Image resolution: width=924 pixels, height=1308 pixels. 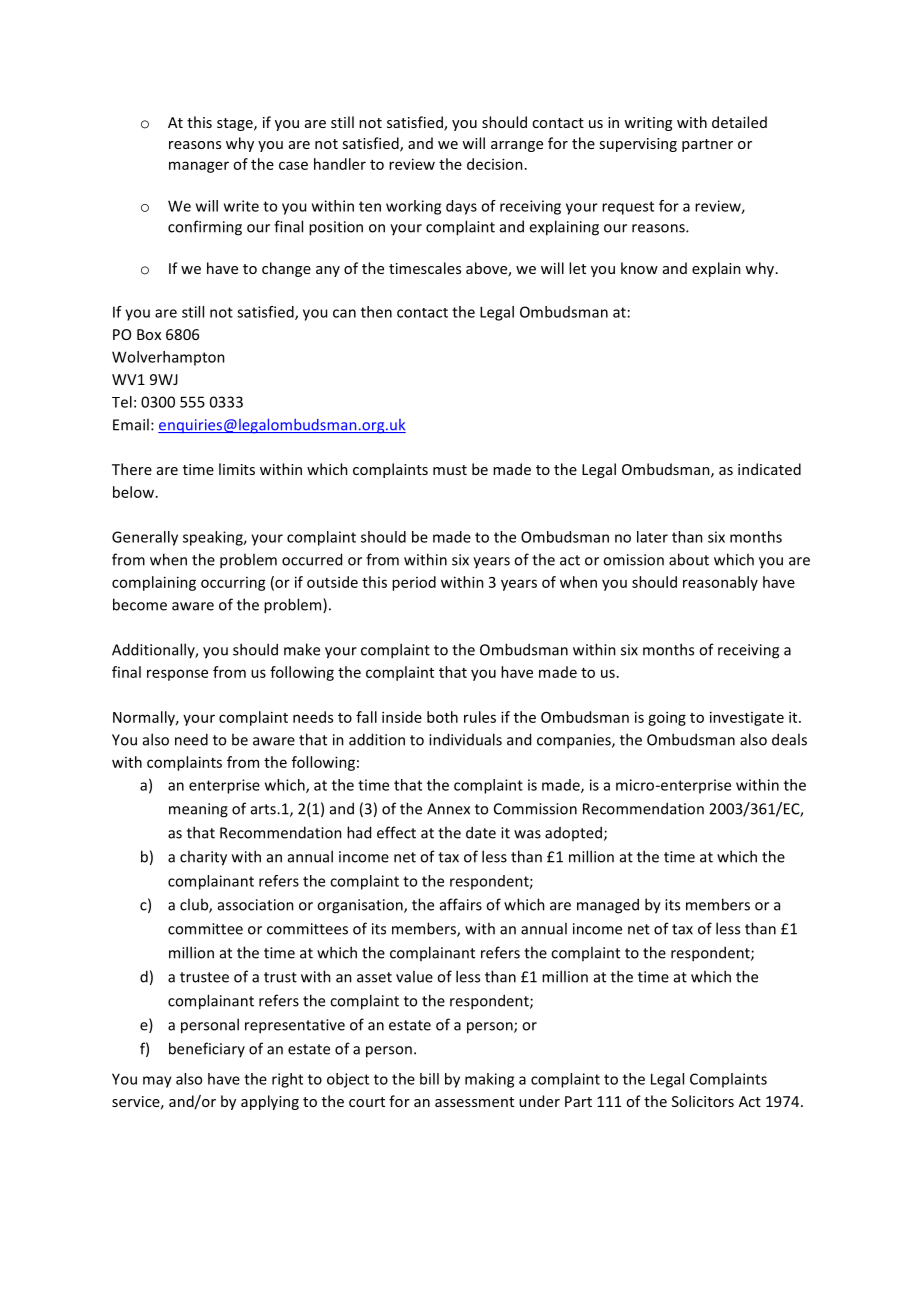 I want to click on detailed, so click(x=739, y=122).
